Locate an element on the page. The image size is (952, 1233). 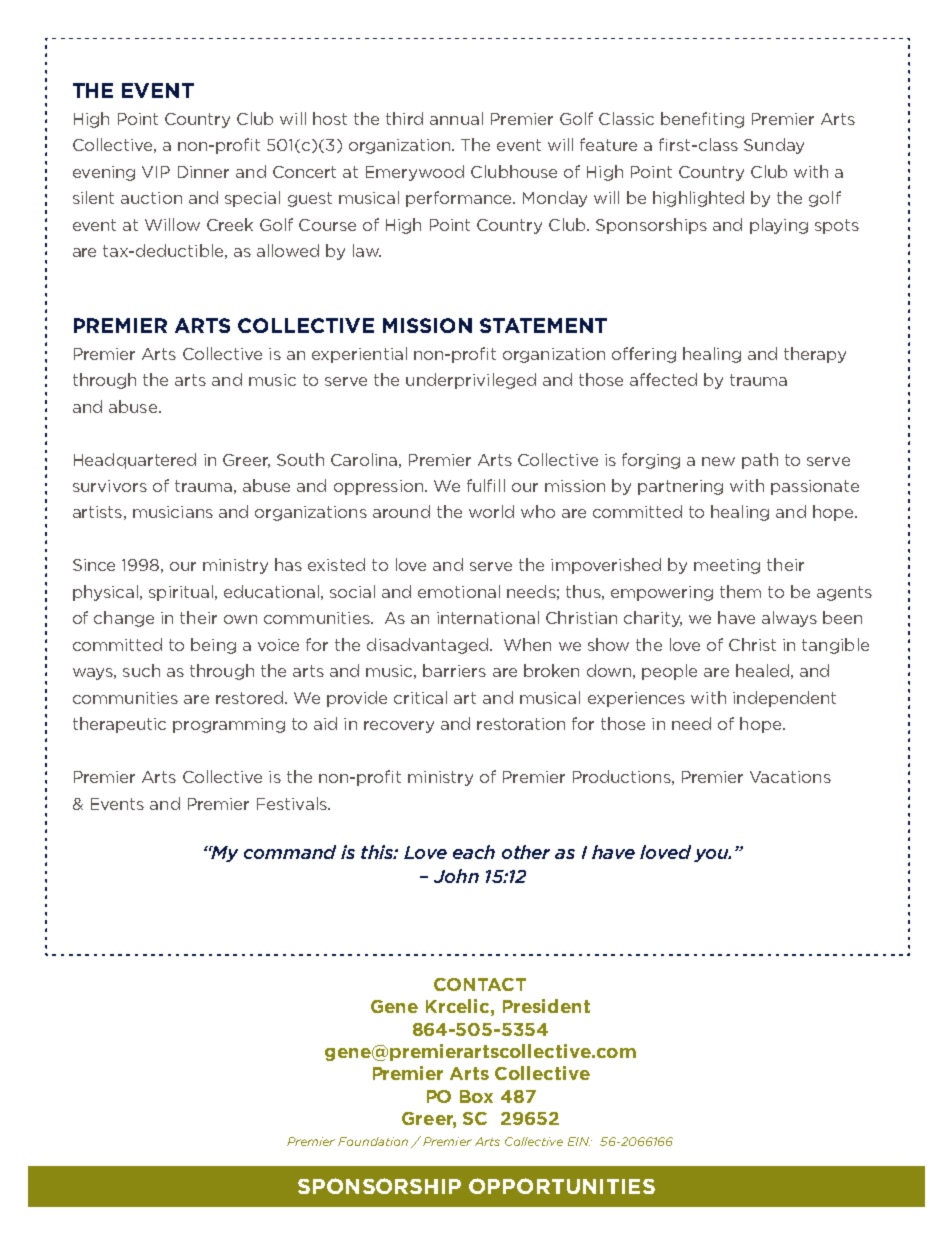
Dinner is located at coordinates (203, 172).
